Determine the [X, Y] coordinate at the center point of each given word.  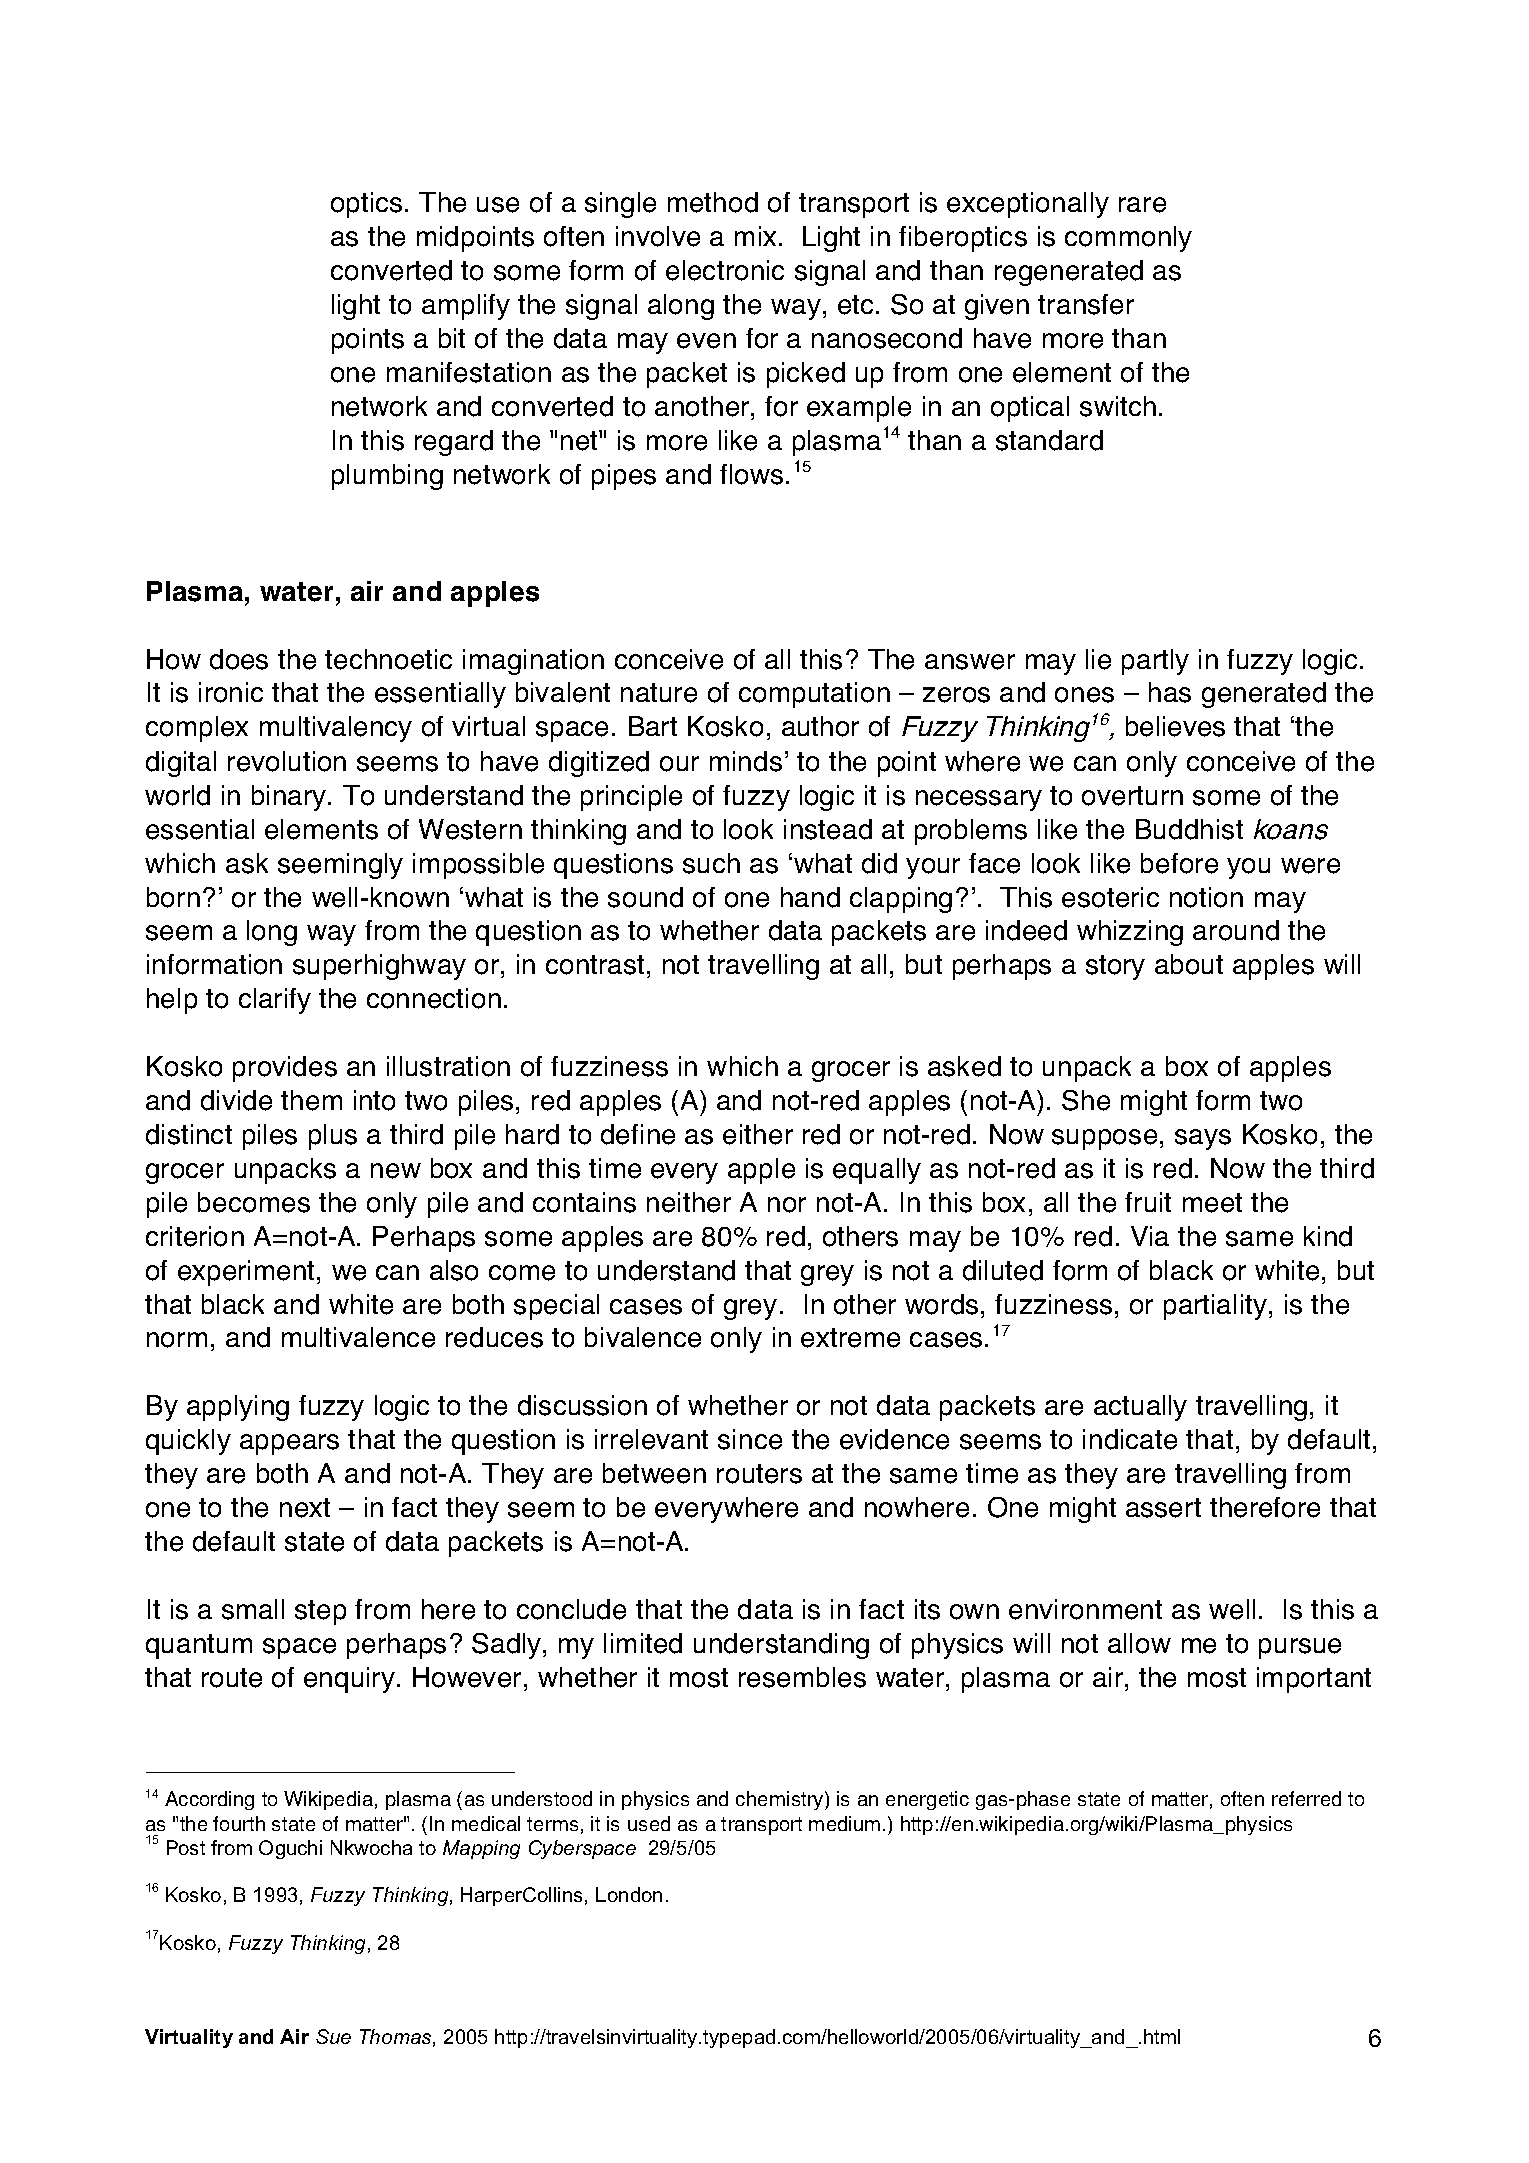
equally [877, 1171]
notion [1206, 897]
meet [1212, 1203]
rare [1142, 205]
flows [751, 474]
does [239, 659]
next [305, 1508]
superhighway [379, 967]
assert [1163, 1508]
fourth [239, 1823]
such [711, 863]
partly [1155, 662]
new [396, 1171]
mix [755, 236]
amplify [466, 307]
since [750, 1439]
